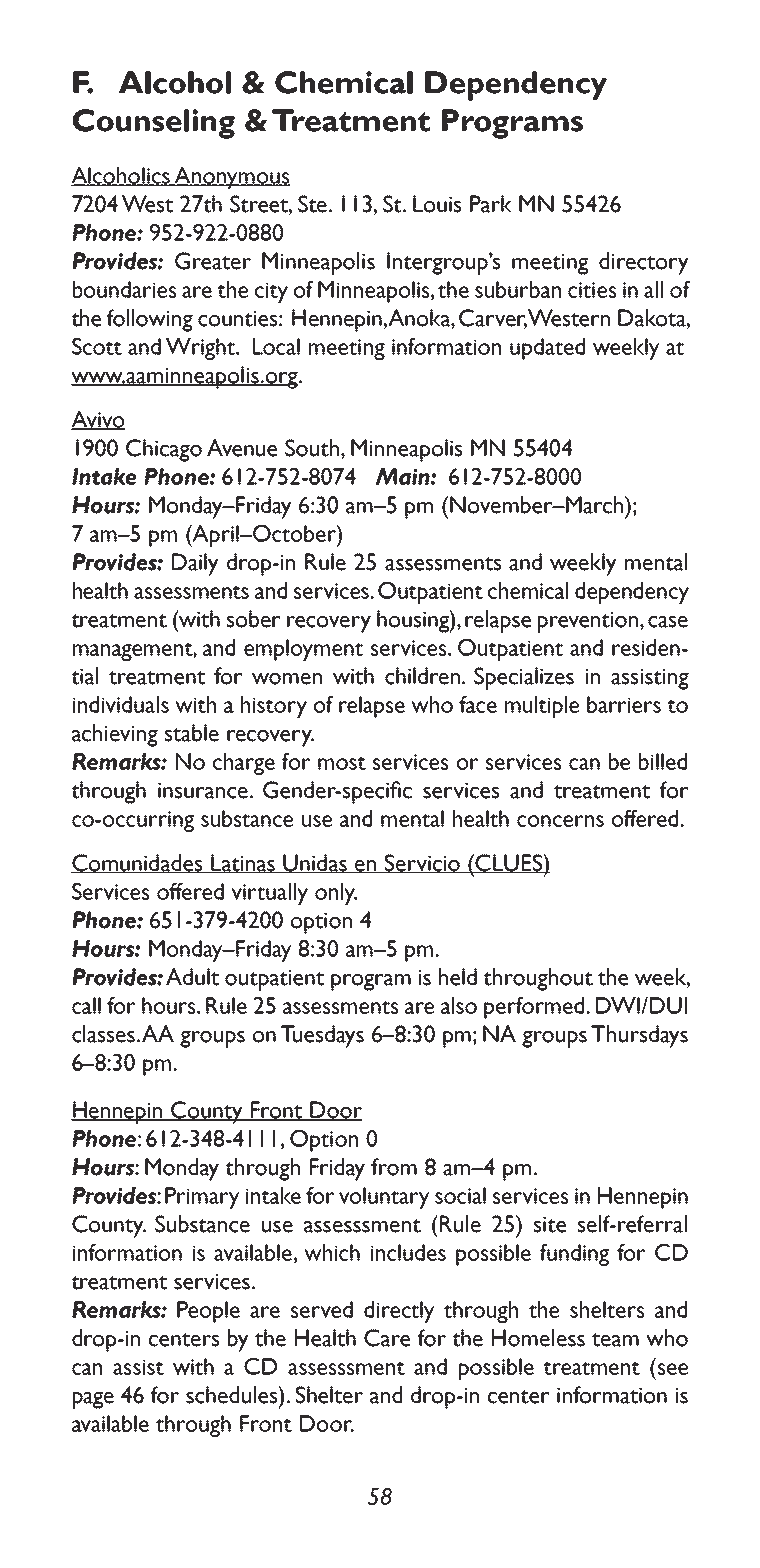 Image resolution: width=760 pixels, height=1568 pixels. What do you see at coordinates (437, 204) in the screenshot?
I see `Louis` at bounding box center [437, 204].
